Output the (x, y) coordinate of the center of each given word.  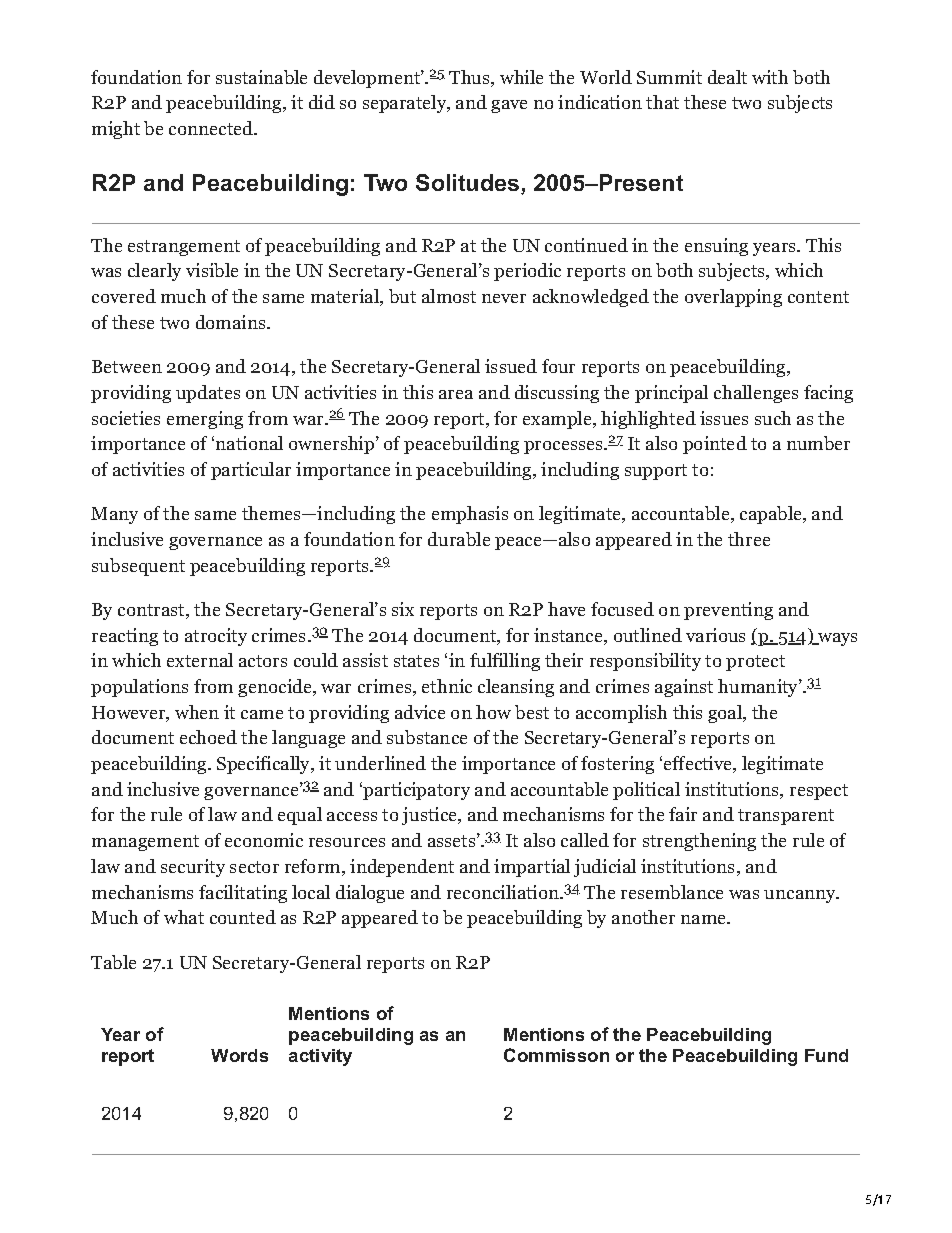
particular (251, 471)
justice (430, 816)
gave (509, 106)
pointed (715, 445)
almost (449, 296)
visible (212, 270)
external (200, 660)
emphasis (470, 515)
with (770, 77)
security (193, 868)
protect (755, 663)
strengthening (699, 842)
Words (239, 1055)
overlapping (733, 298)
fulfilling (505, 662)
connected (212, 128)
